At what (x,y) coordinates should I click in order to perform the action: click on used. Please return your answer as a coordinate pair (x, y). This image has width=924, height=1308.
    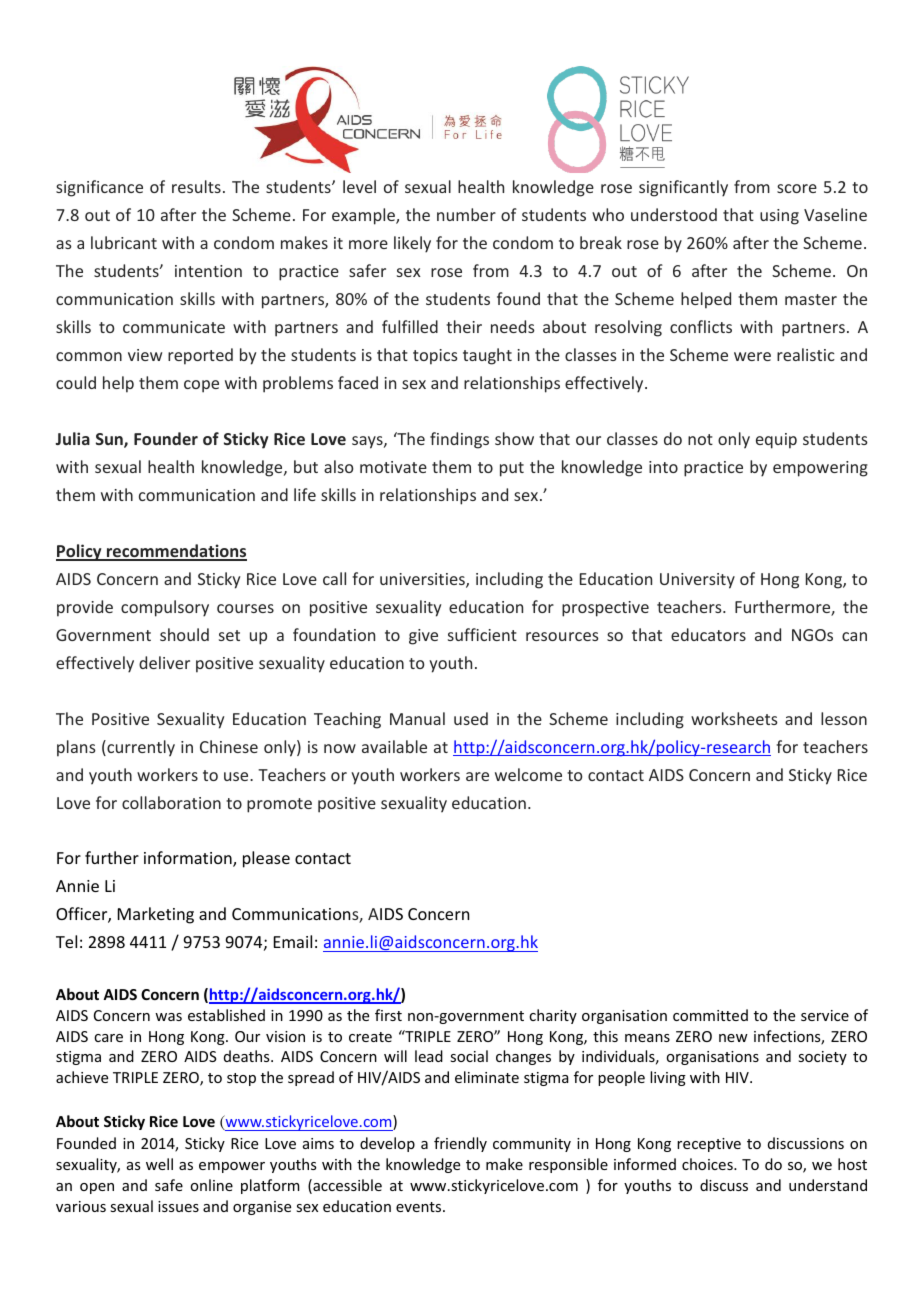
    Looking at the image, I should click on (471, 718).
